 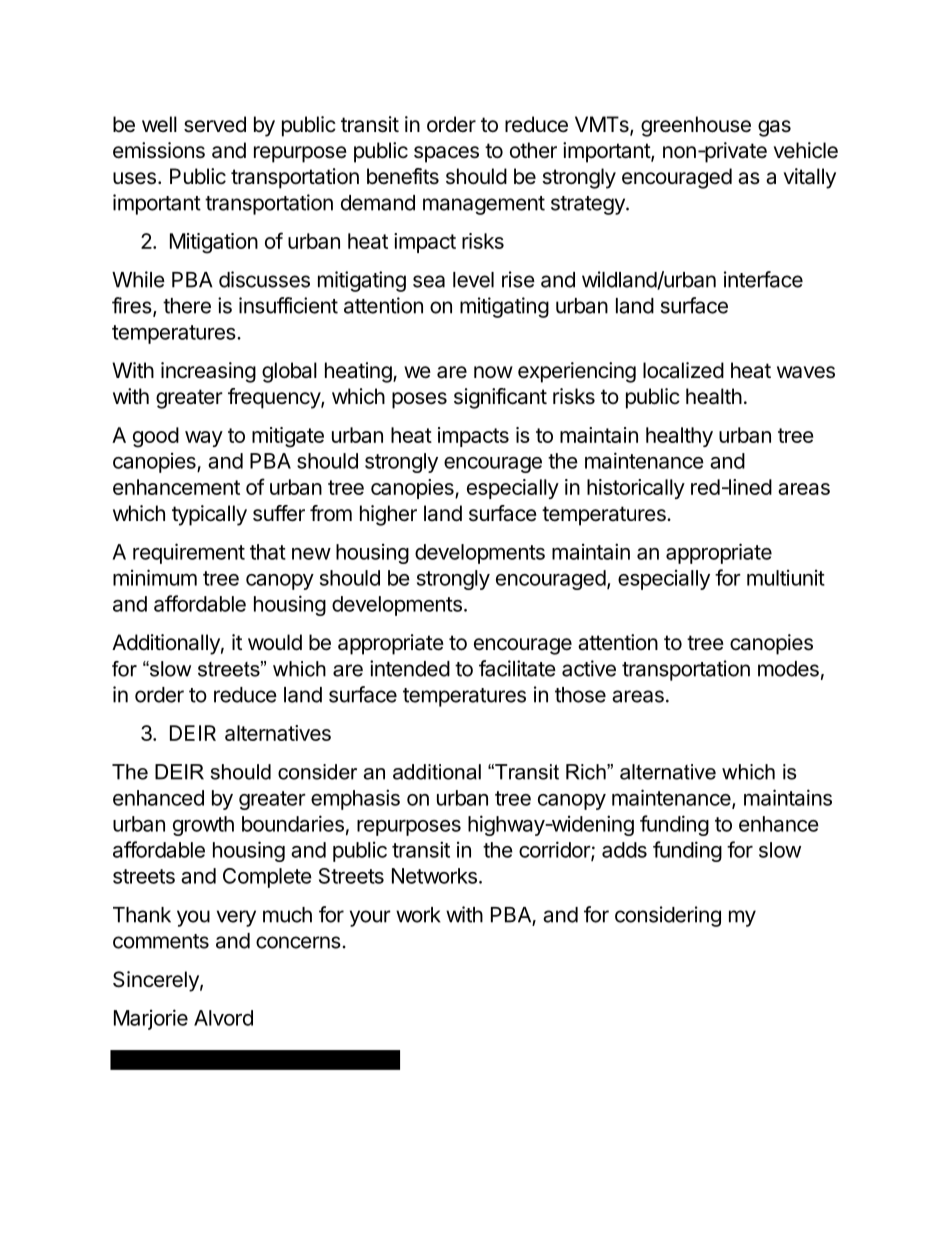 What do you see at coordinates (151, 1019) in the image?
I see `Marjorie` at bounding box center [151, 1019].
